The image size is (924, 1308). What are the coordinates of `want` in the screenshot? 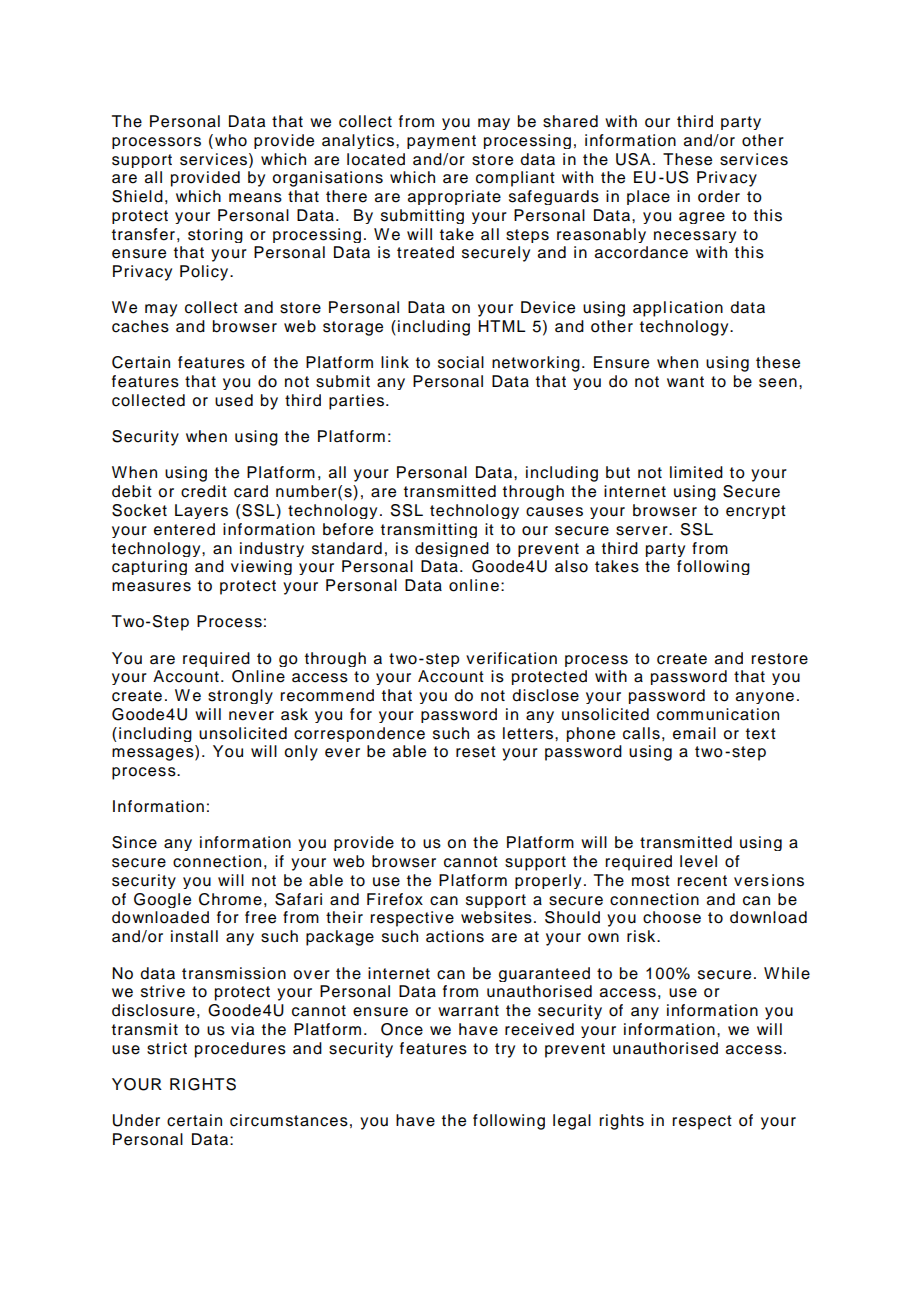 It's located at (685, 382).
